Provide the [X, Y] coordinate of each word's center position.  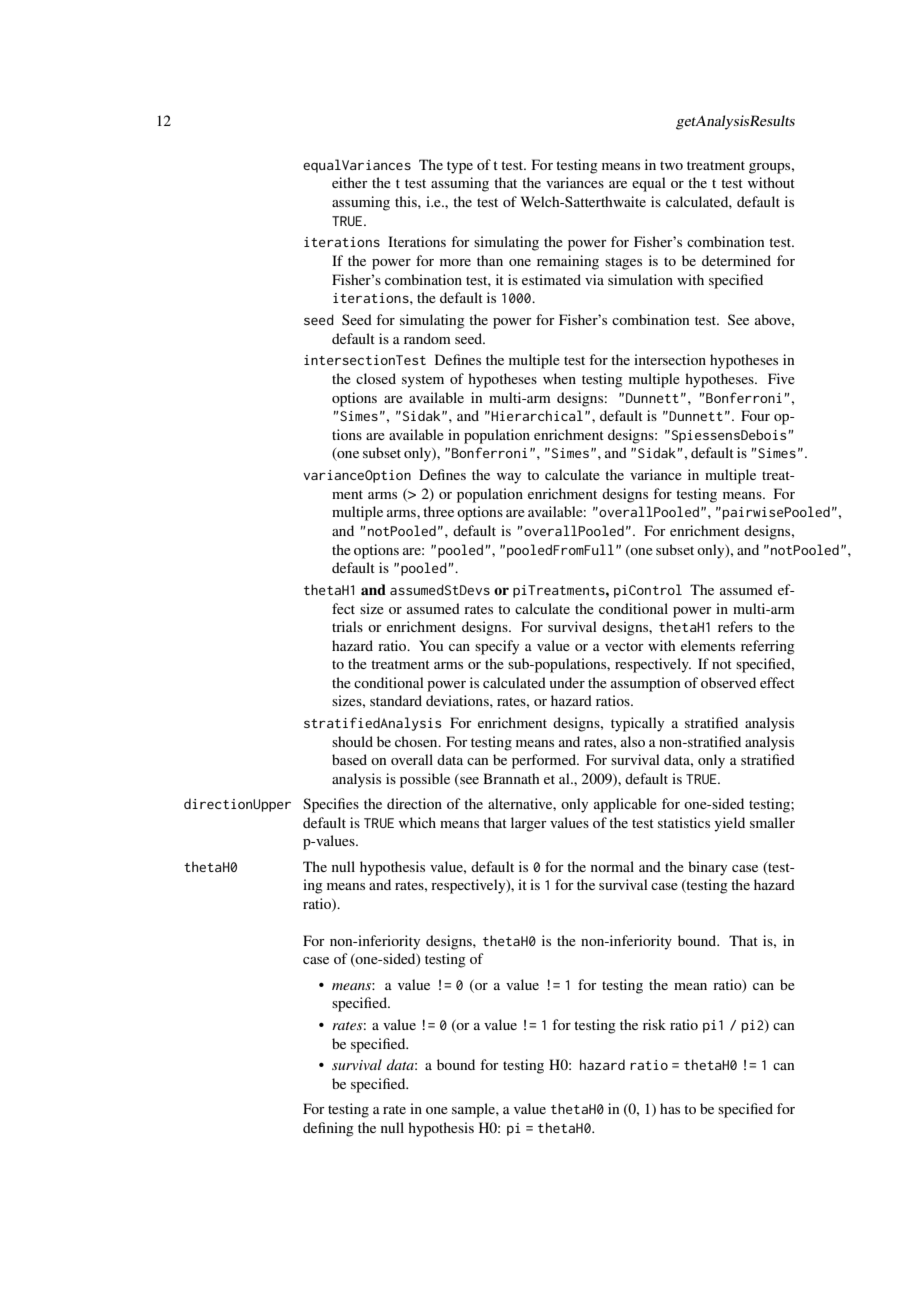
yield [729, 824]
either [350, 182]
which [417, 822]
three [438, 511]
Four [755, 415]
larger [529, 824]
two [671, 165]
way [509, 478]
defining [328, 1129]
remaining [568, 262]
